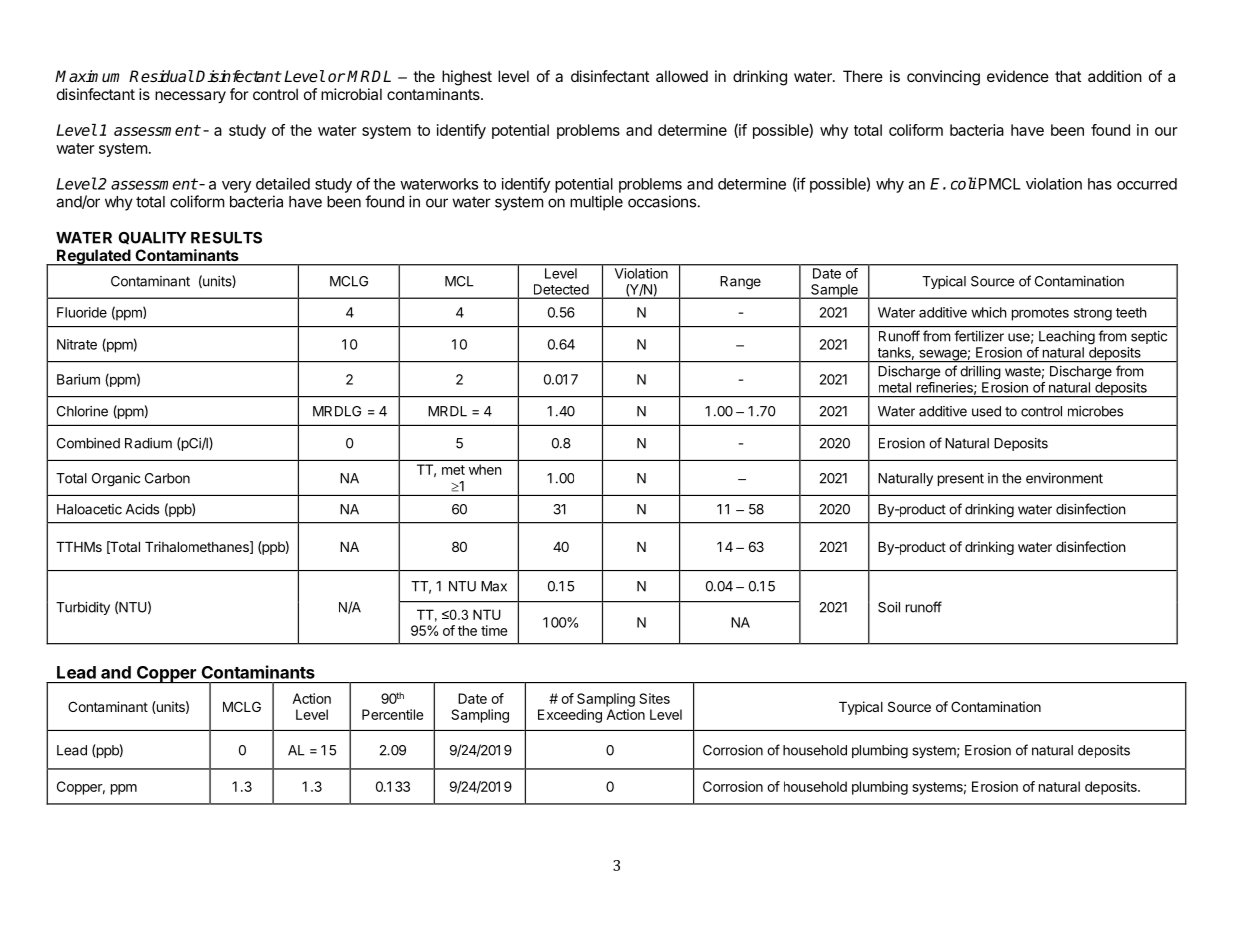 This screenshot has height=952, width=1233. Describe the element at coordinates (82, 411) in the screenshot. I see `Chlorine` at that location.
